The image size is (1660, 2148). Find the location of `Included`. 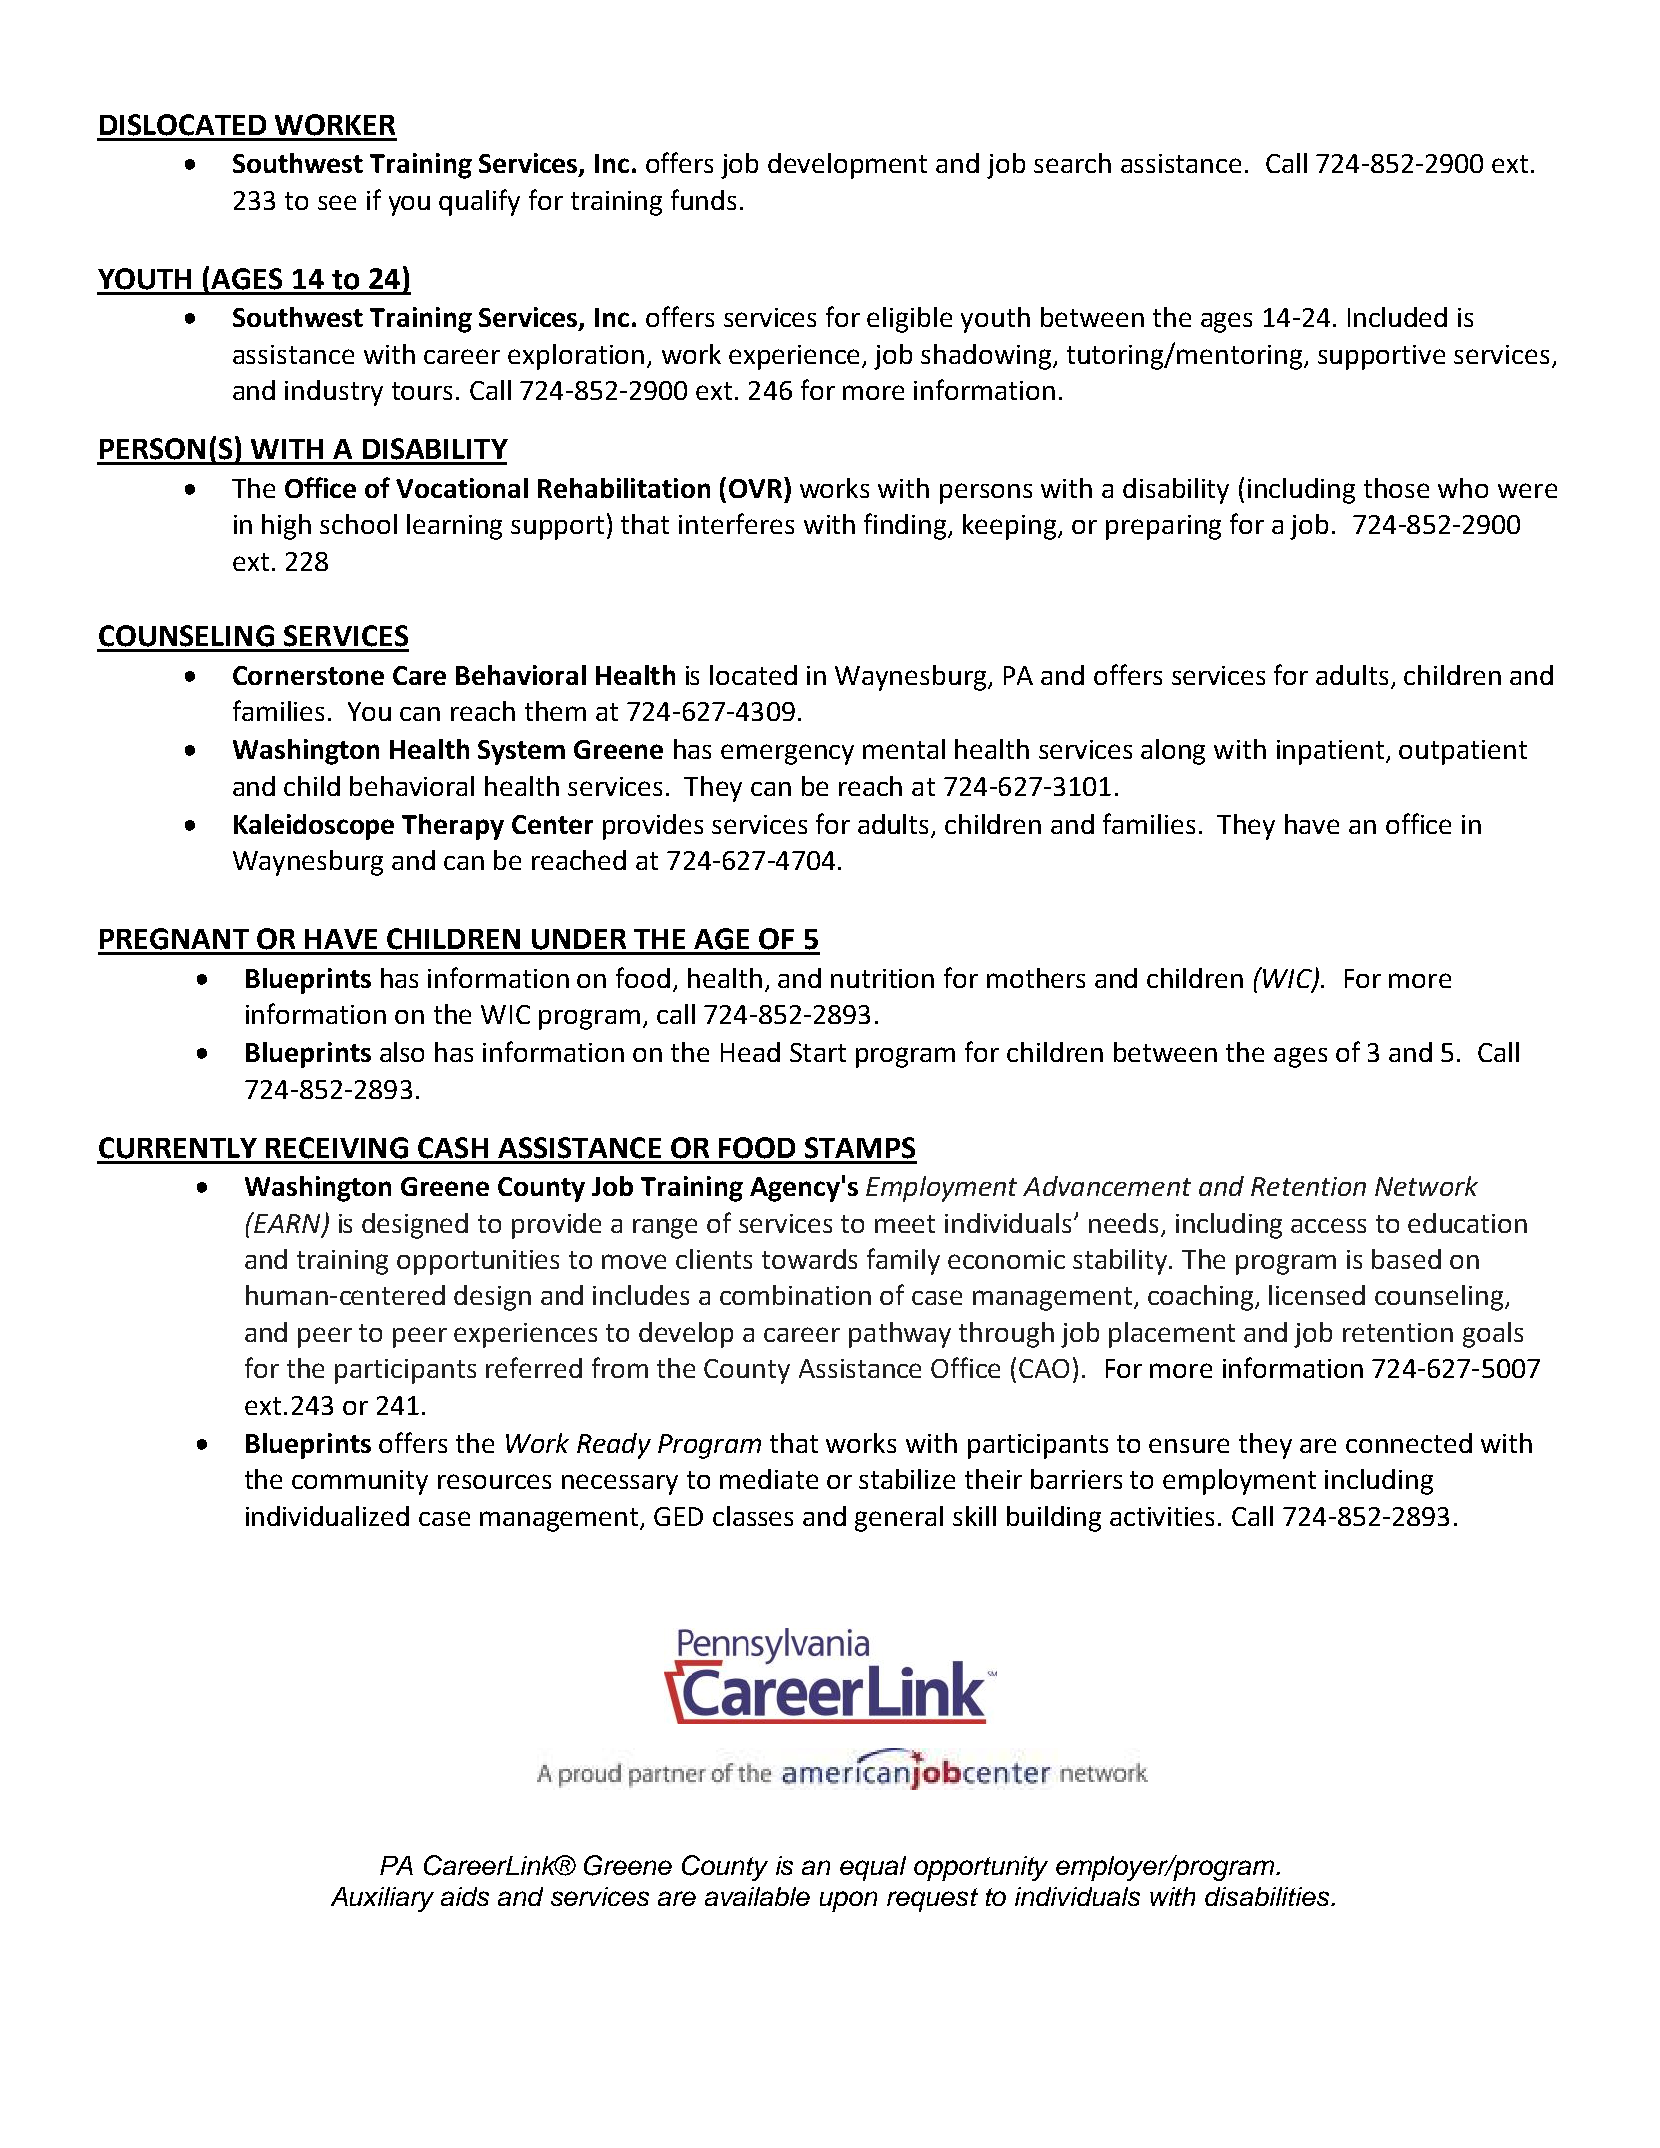

Included is located at coordinates (1397, 317).
